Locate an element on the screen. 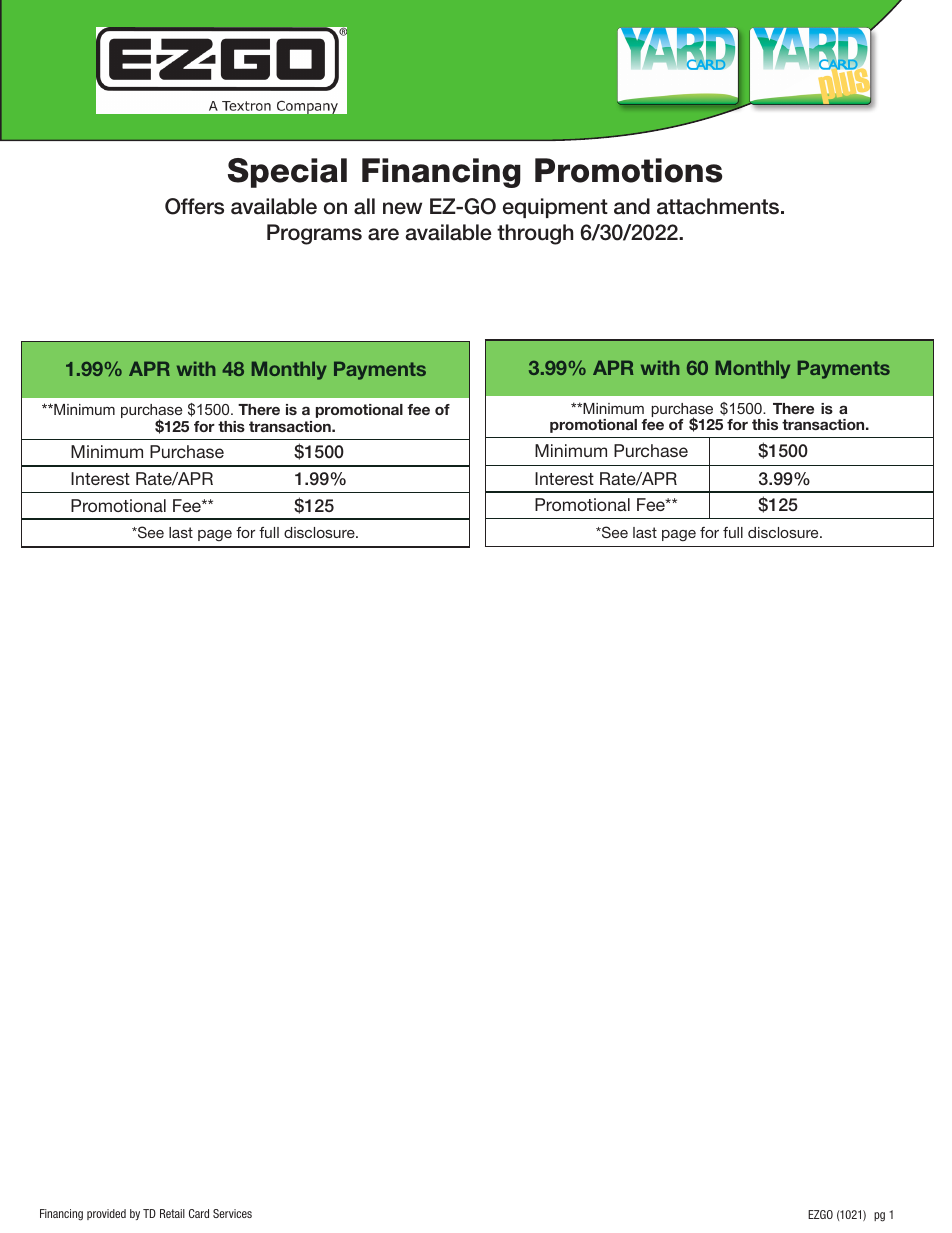 Image resolution: width=952 pixels, height=1233 pixels. through is located at coordinates (535, 234).
